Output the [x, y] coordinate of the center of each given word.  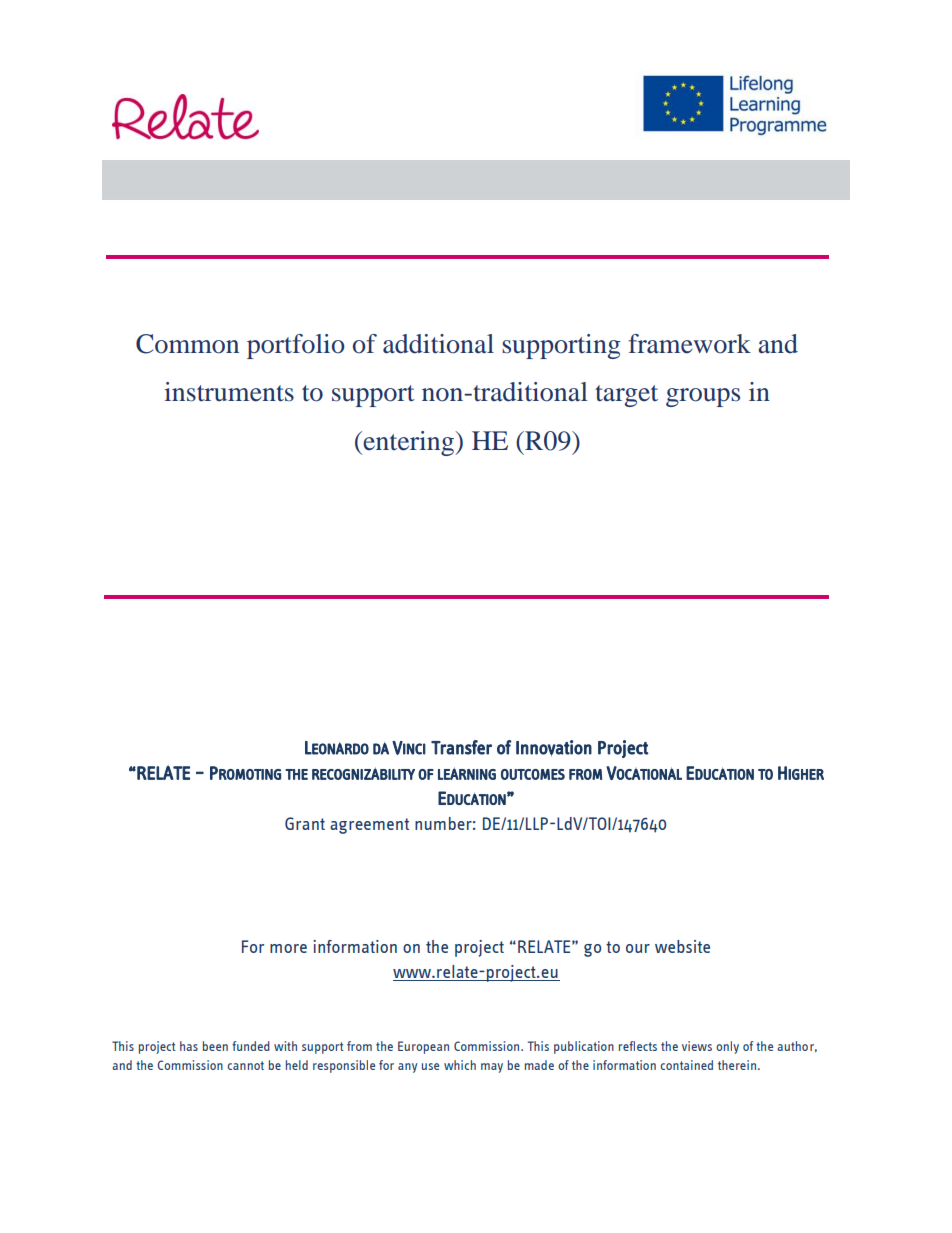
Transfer [461, 747]
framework [689, 344]
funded [251, 1046]
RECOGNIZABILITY [363, 773]
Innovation [554, 748]
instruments [229, 392]
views [697, 1046]
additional [438, 344]
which [460, 1065]
